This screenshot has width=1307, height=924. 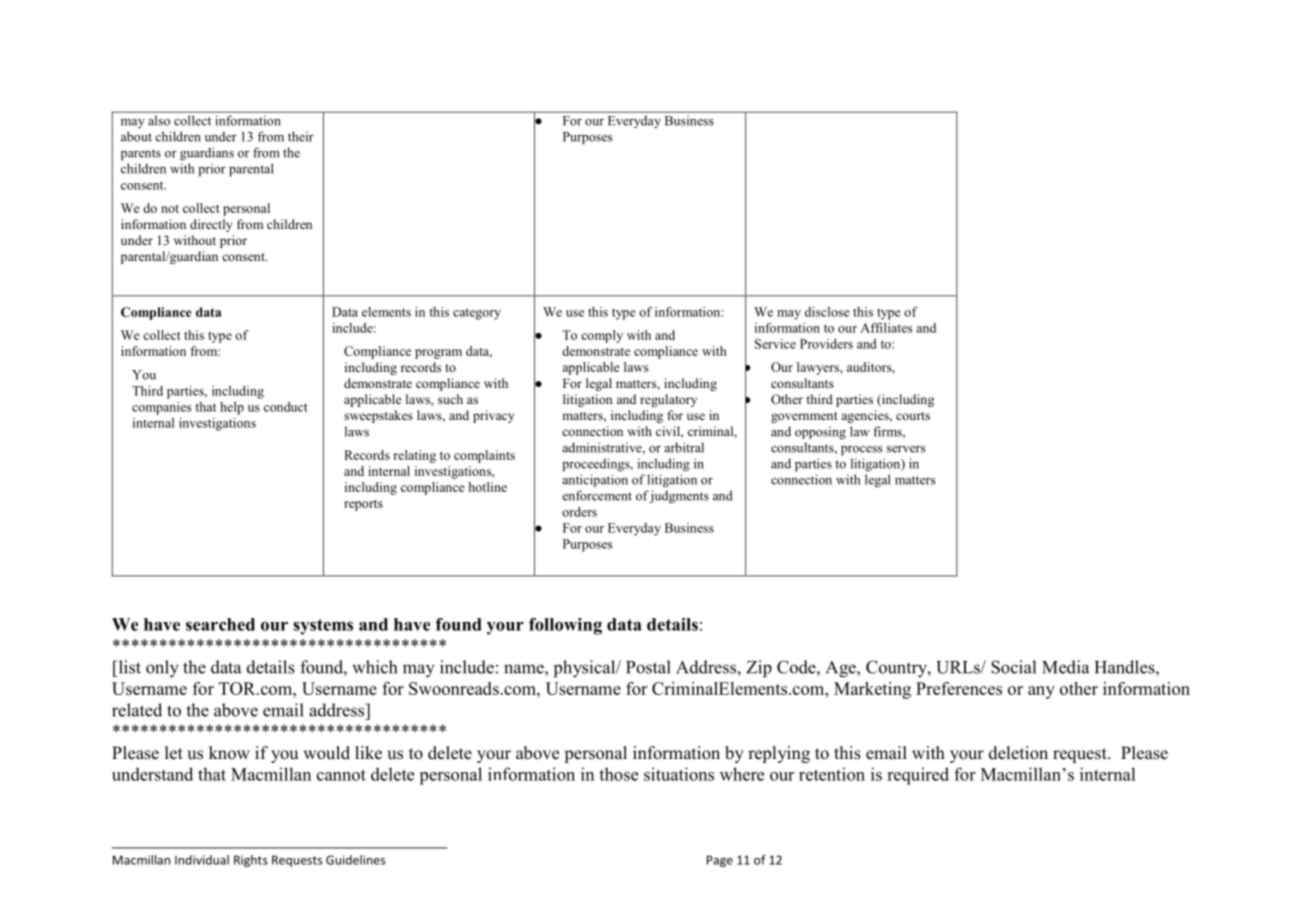 What do you see at coordinates (251, 861) in the screenshot?
I see `Rights` at bounding box center [251, 861].
